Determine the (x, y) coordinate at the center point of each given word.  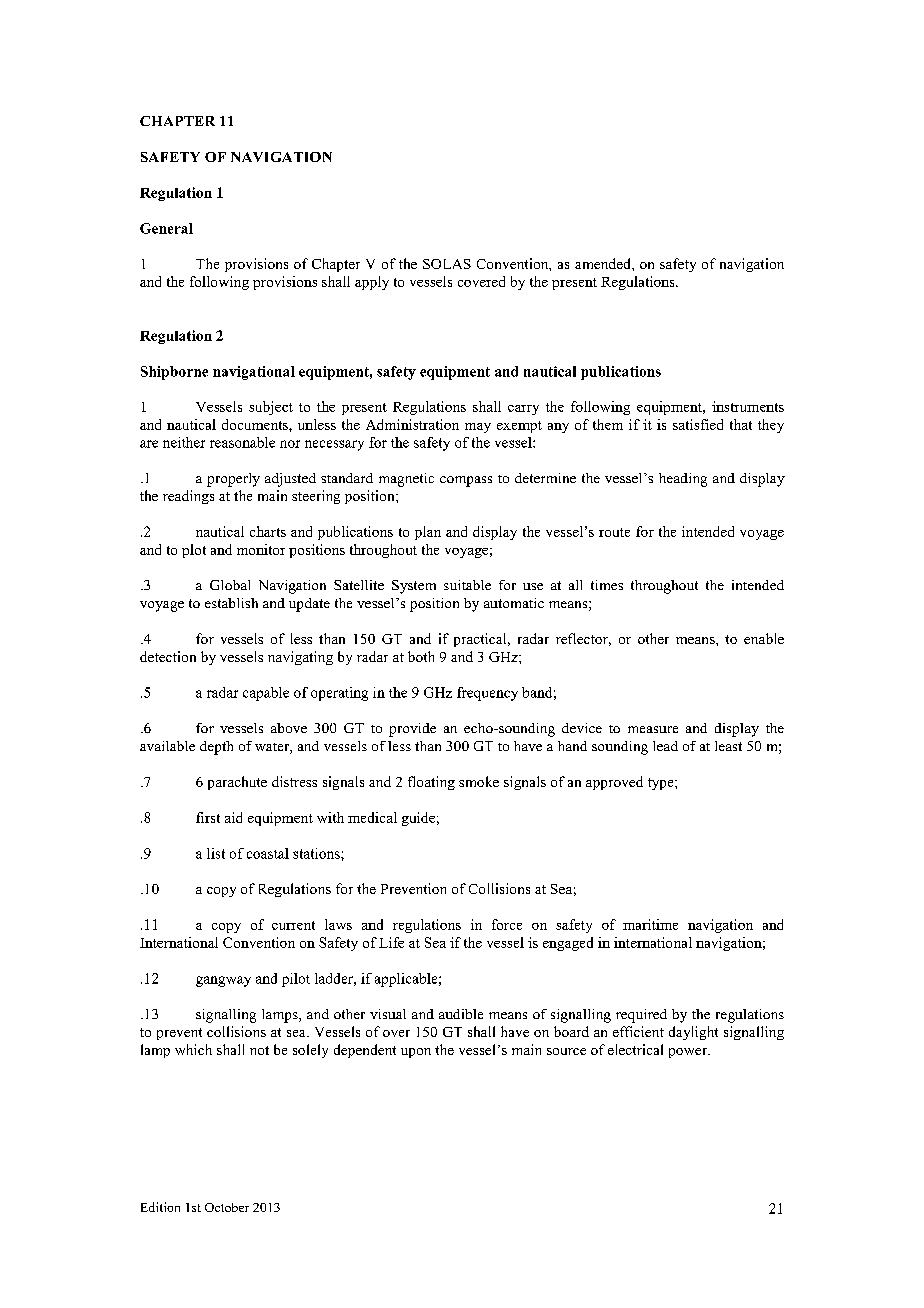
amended (604, 263)
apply (372, 283)
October (227, 1207)
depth (216, 748)
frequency (487, 694)
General (166, 228)
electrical (635, 1049)
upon (416, 1053)
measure (653, 729)
